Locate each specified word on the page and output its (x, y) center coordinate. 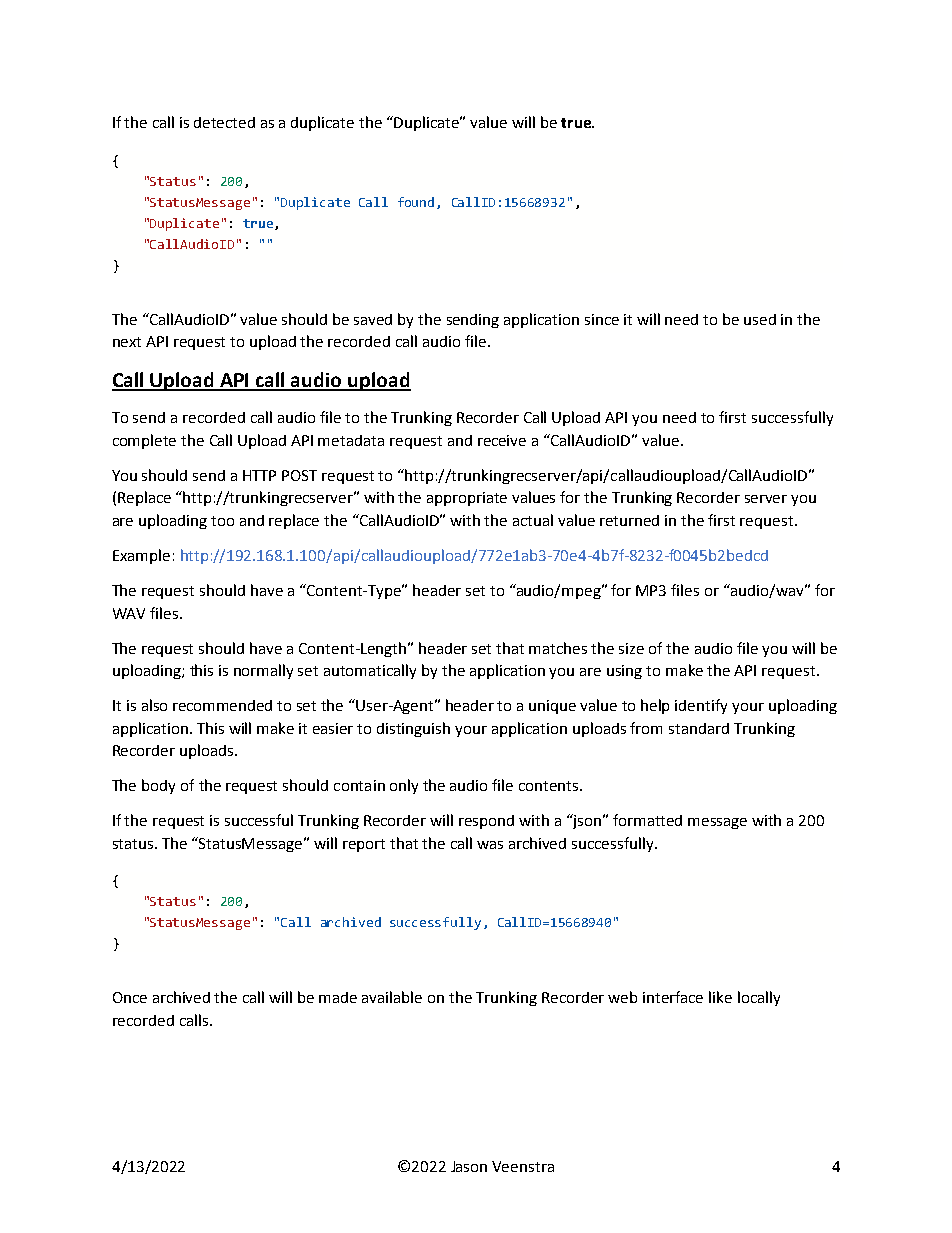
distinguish (413, 729)
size (631, 648)
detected (224, 122)
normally (263, 671)
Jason (469, 1166)
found (416, 202)
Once (130, 997)
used (760, 319)
